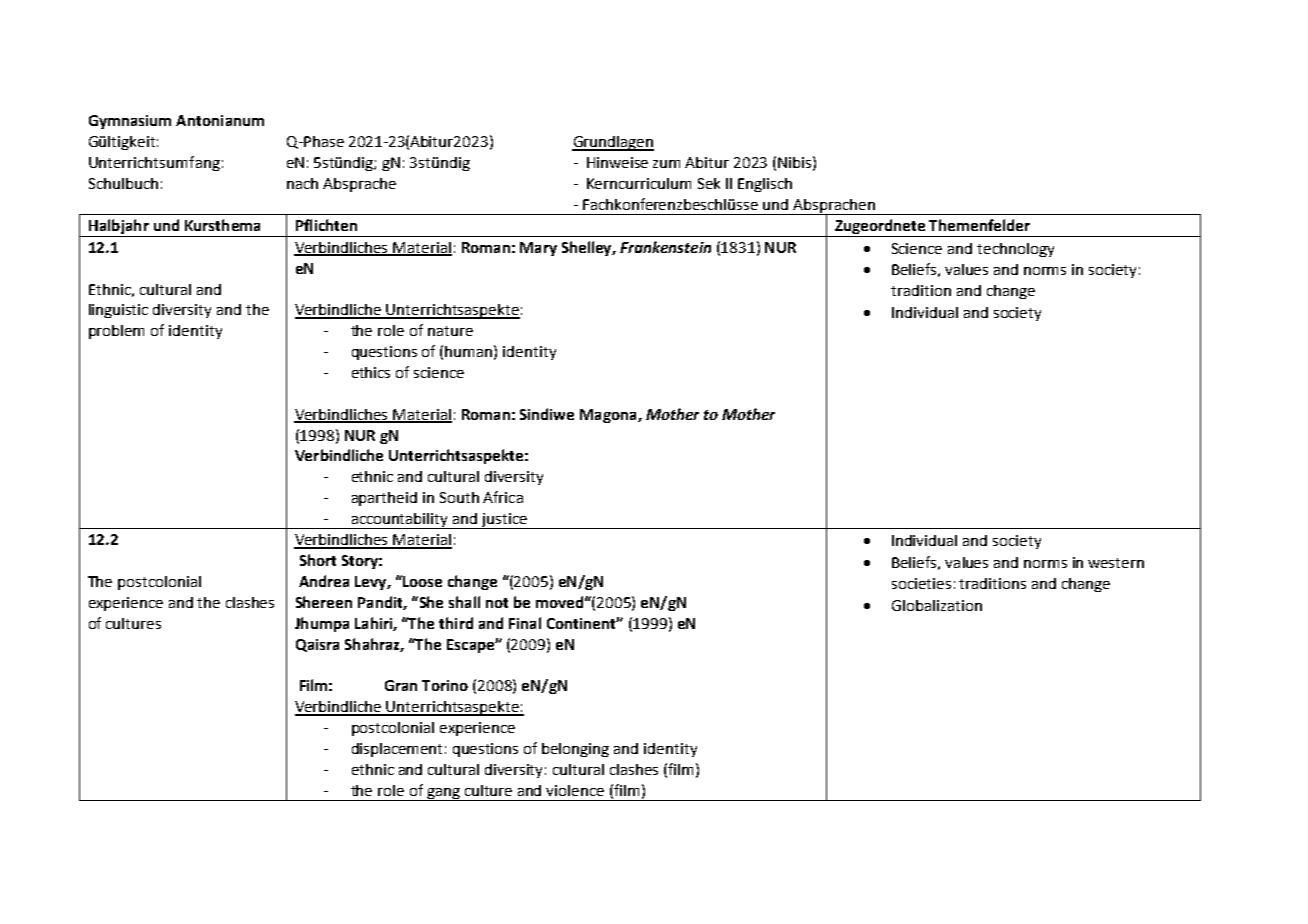 The width and height of the screenshot is (1308, 924). What do you see at coordinates (575, 790) in the screenshot?
I see `violence` at bounding box center [575, 790].
